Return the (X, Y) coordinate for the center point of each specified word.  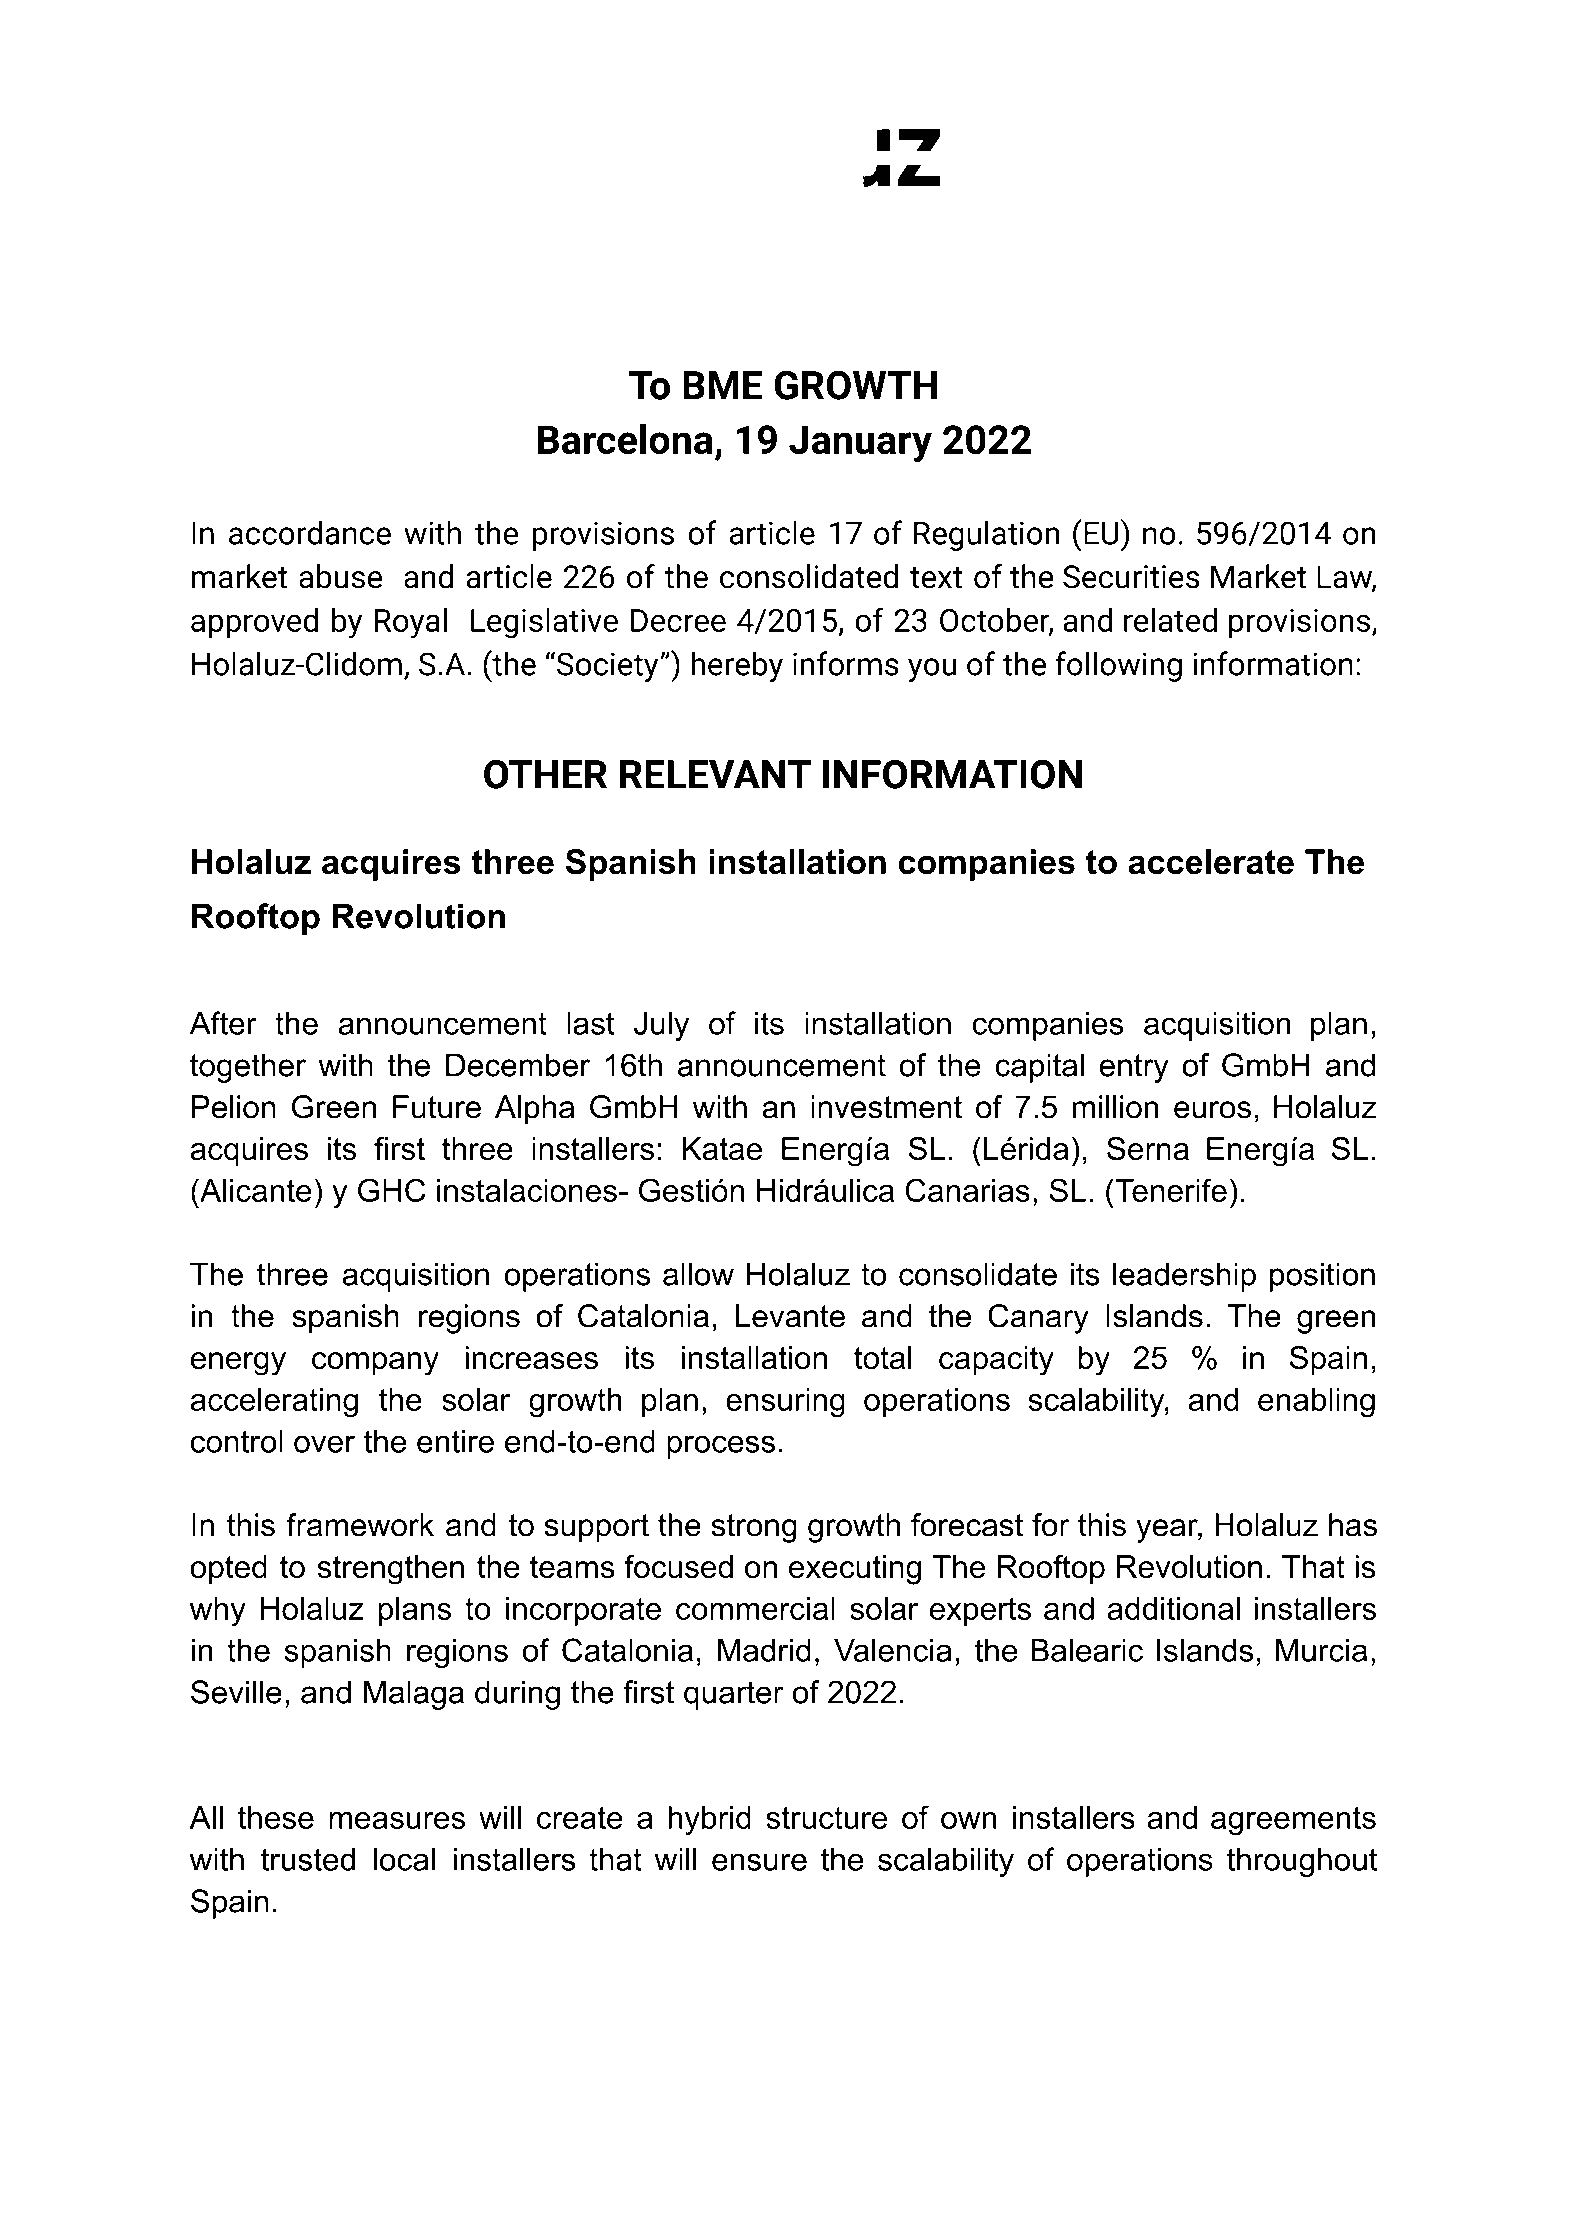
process (721, 1447)
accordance (310, 532)
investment (886, 1107)
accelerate (1211, 862)
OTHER (545, 774)
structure (826, 1818)
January (860, 443)
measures (397, 1820)
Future (437, 1107)
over (324, 1444)
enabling (1316, 1403)
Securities (1131, 577)
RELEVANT (715, 774)
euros (1212, 1110)
